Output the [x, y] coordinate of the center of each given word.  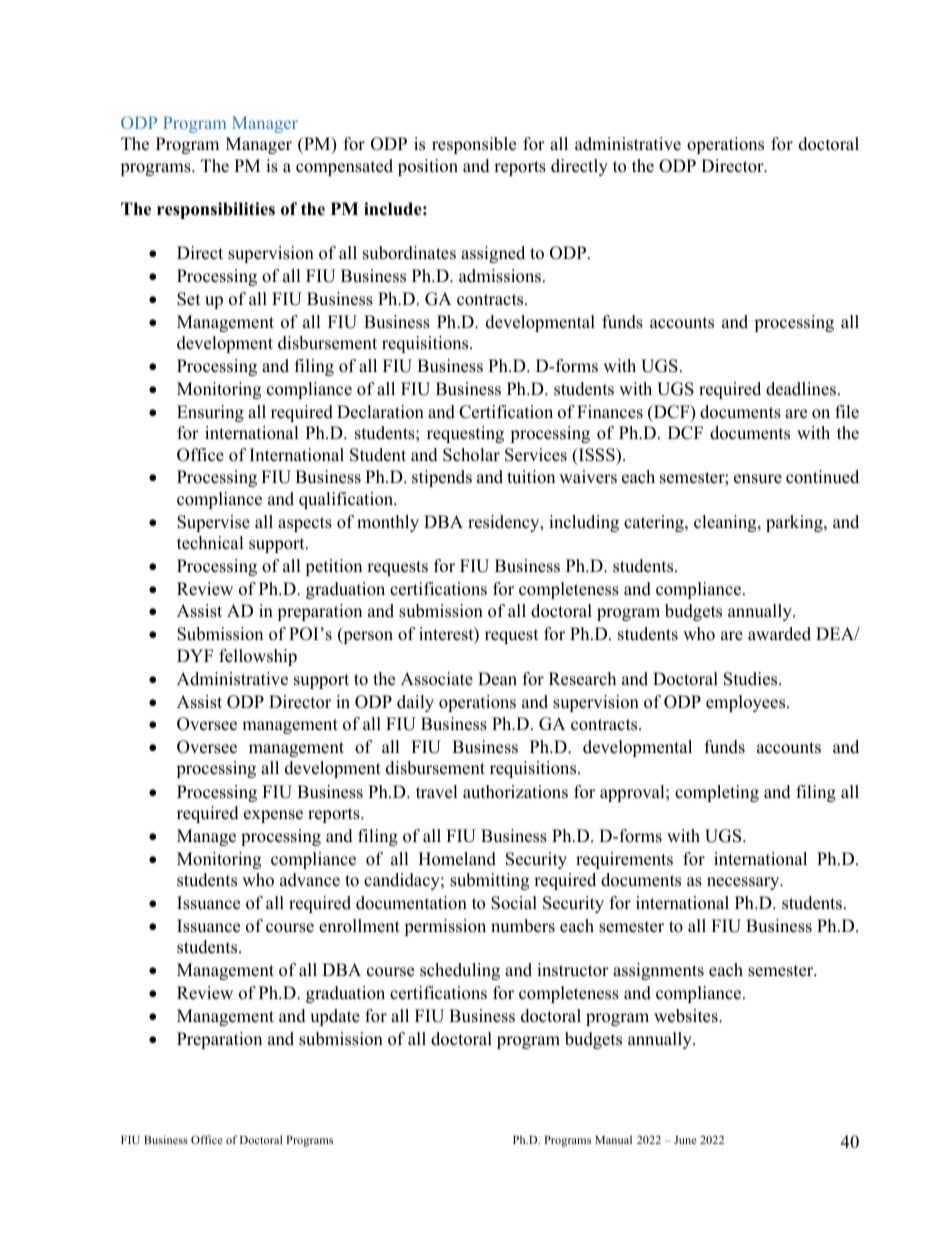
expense [273, 816]
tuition [531, 477]
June [685, 1140]
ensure [758, 479]
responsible [474, 145]
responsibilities [216, 210]
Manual [613, 1139]
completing [717, 793]
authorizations [515, 792]
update [335, 1017]
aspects [305, 524]
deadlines [801, 389]
